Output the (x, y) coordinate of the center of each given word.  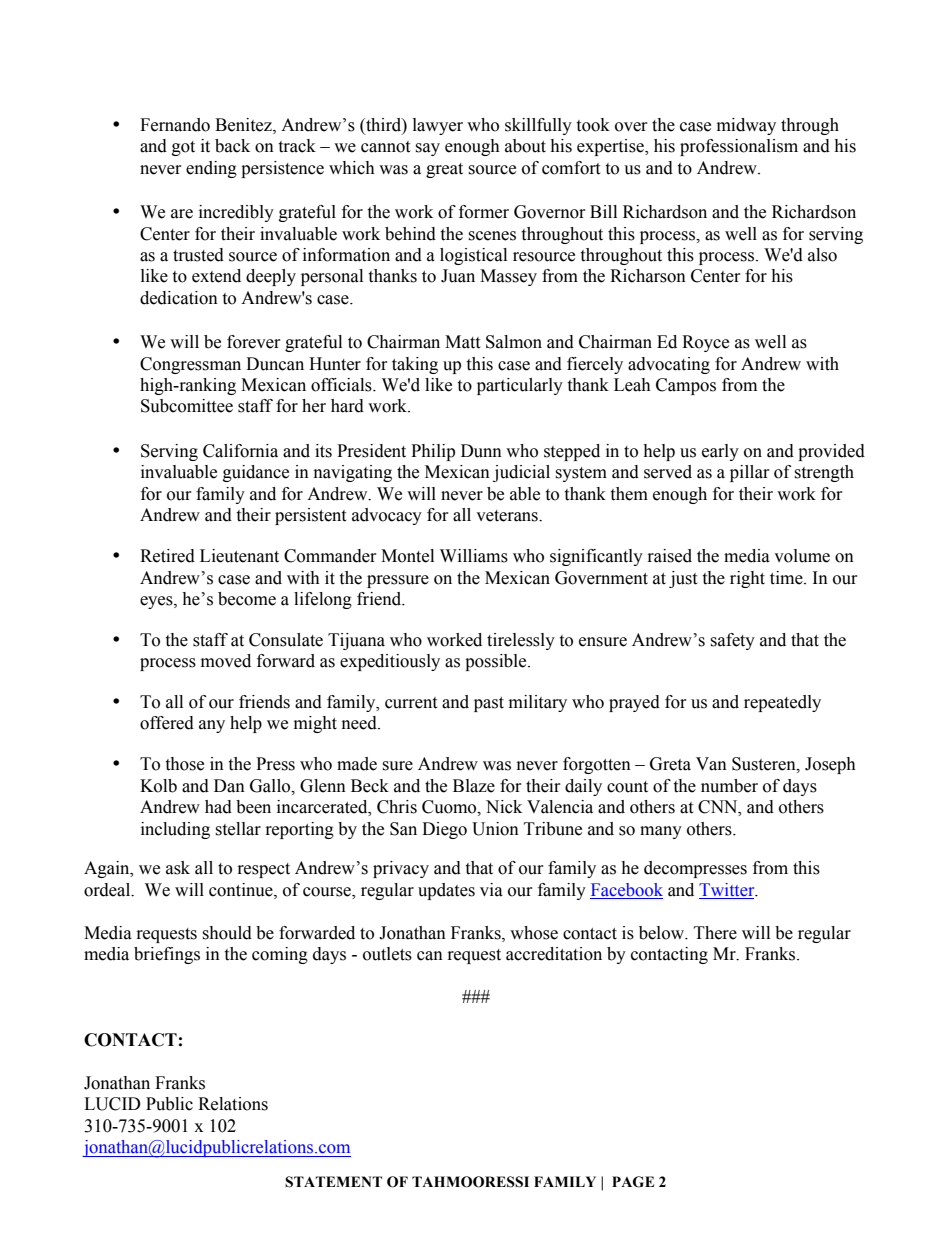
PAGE (633, 1182)
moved (226, 661)
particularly (520, 386)
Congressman (190, 365)
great (444, 170)
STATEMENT (333, 1182)
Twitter (728, 890)
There (715, 933)
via (491, 890)
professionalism (739, 147)
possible (497, 662)
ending (211, 169)
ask (178, 868)
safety (732, 641)
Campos (686, 386)
